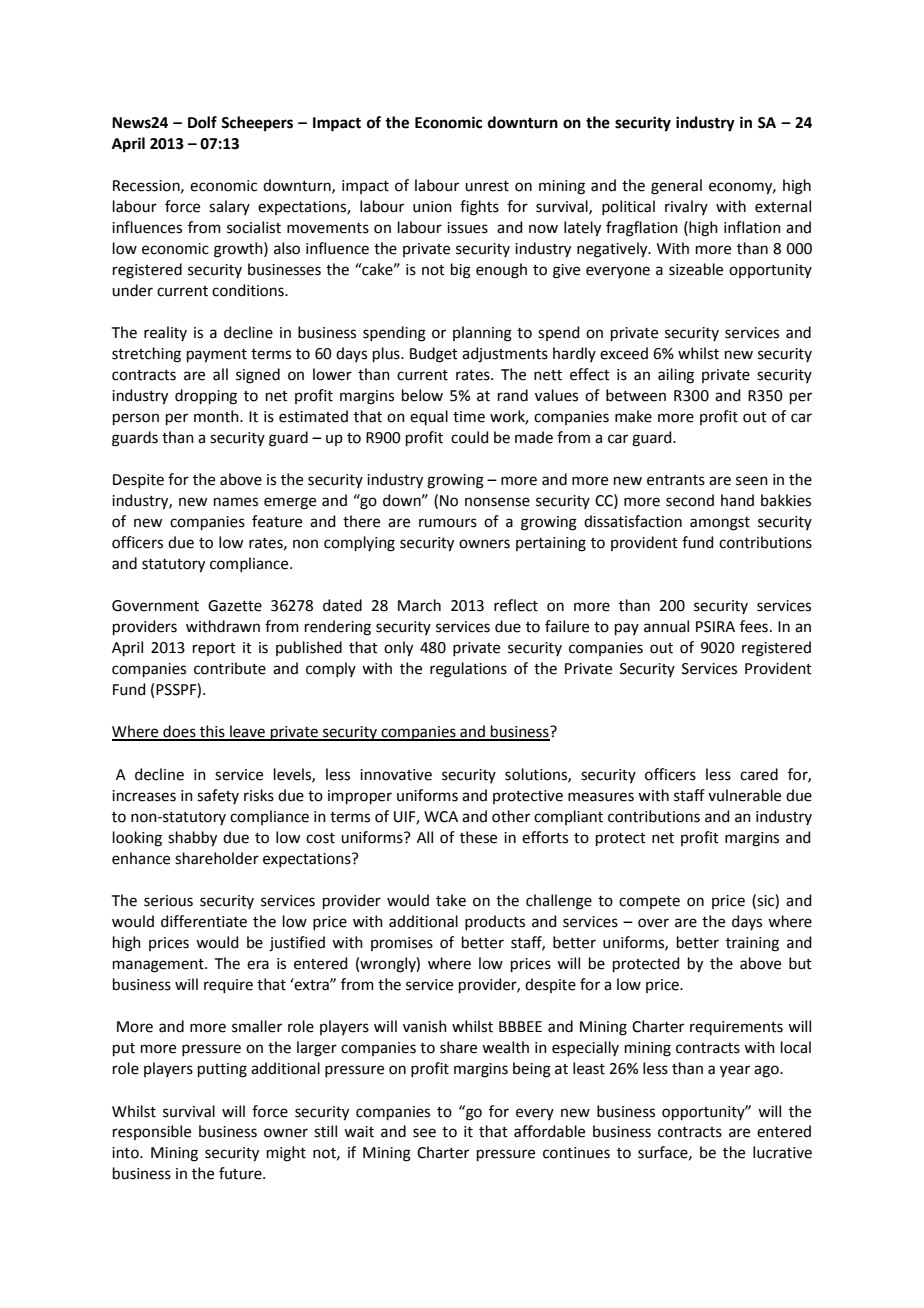  What do you see at coordinates (230, 668) in the image?
I see `contribute` at bounding box center [230, 668].
